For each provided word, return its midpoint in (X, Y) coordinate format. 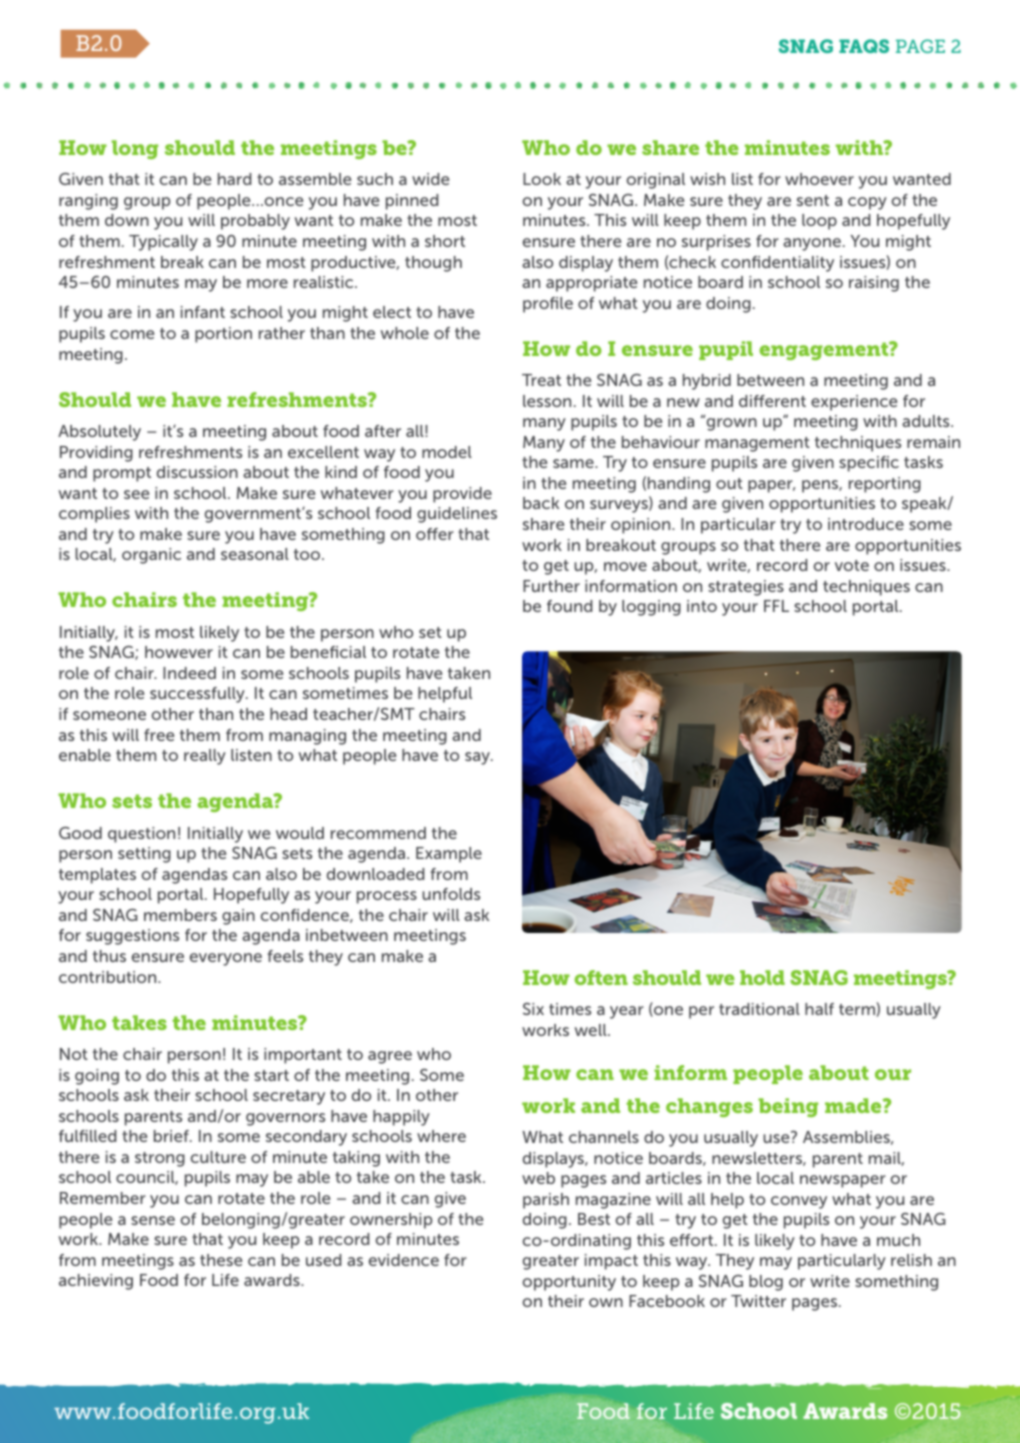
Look (542, 179)
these (221, 1260)
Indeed (189, 673)
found (569, 606)
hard (234, 179)
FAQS (864, 46)
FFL (776, 606)
